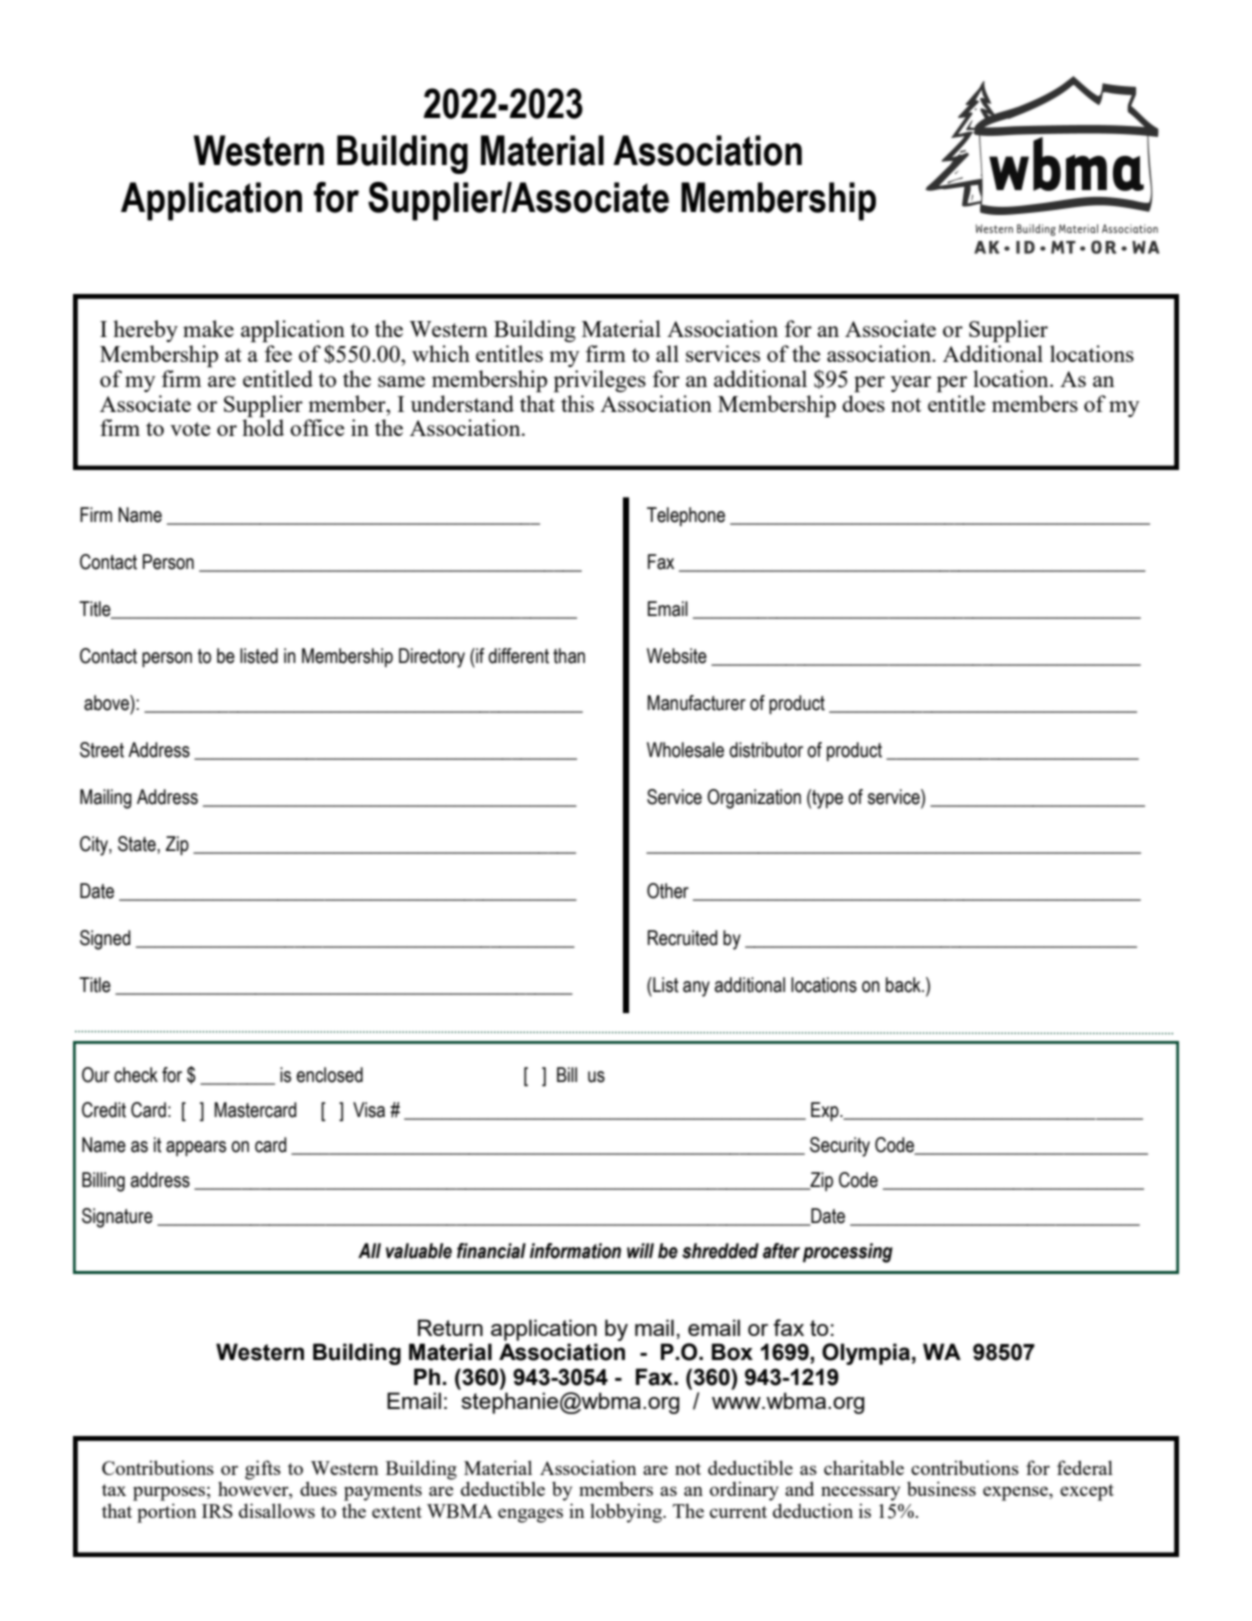  What do you see at coordinates (941, 1488) in the screenshot?
I see `business` at bounding box center [941, 1488].
